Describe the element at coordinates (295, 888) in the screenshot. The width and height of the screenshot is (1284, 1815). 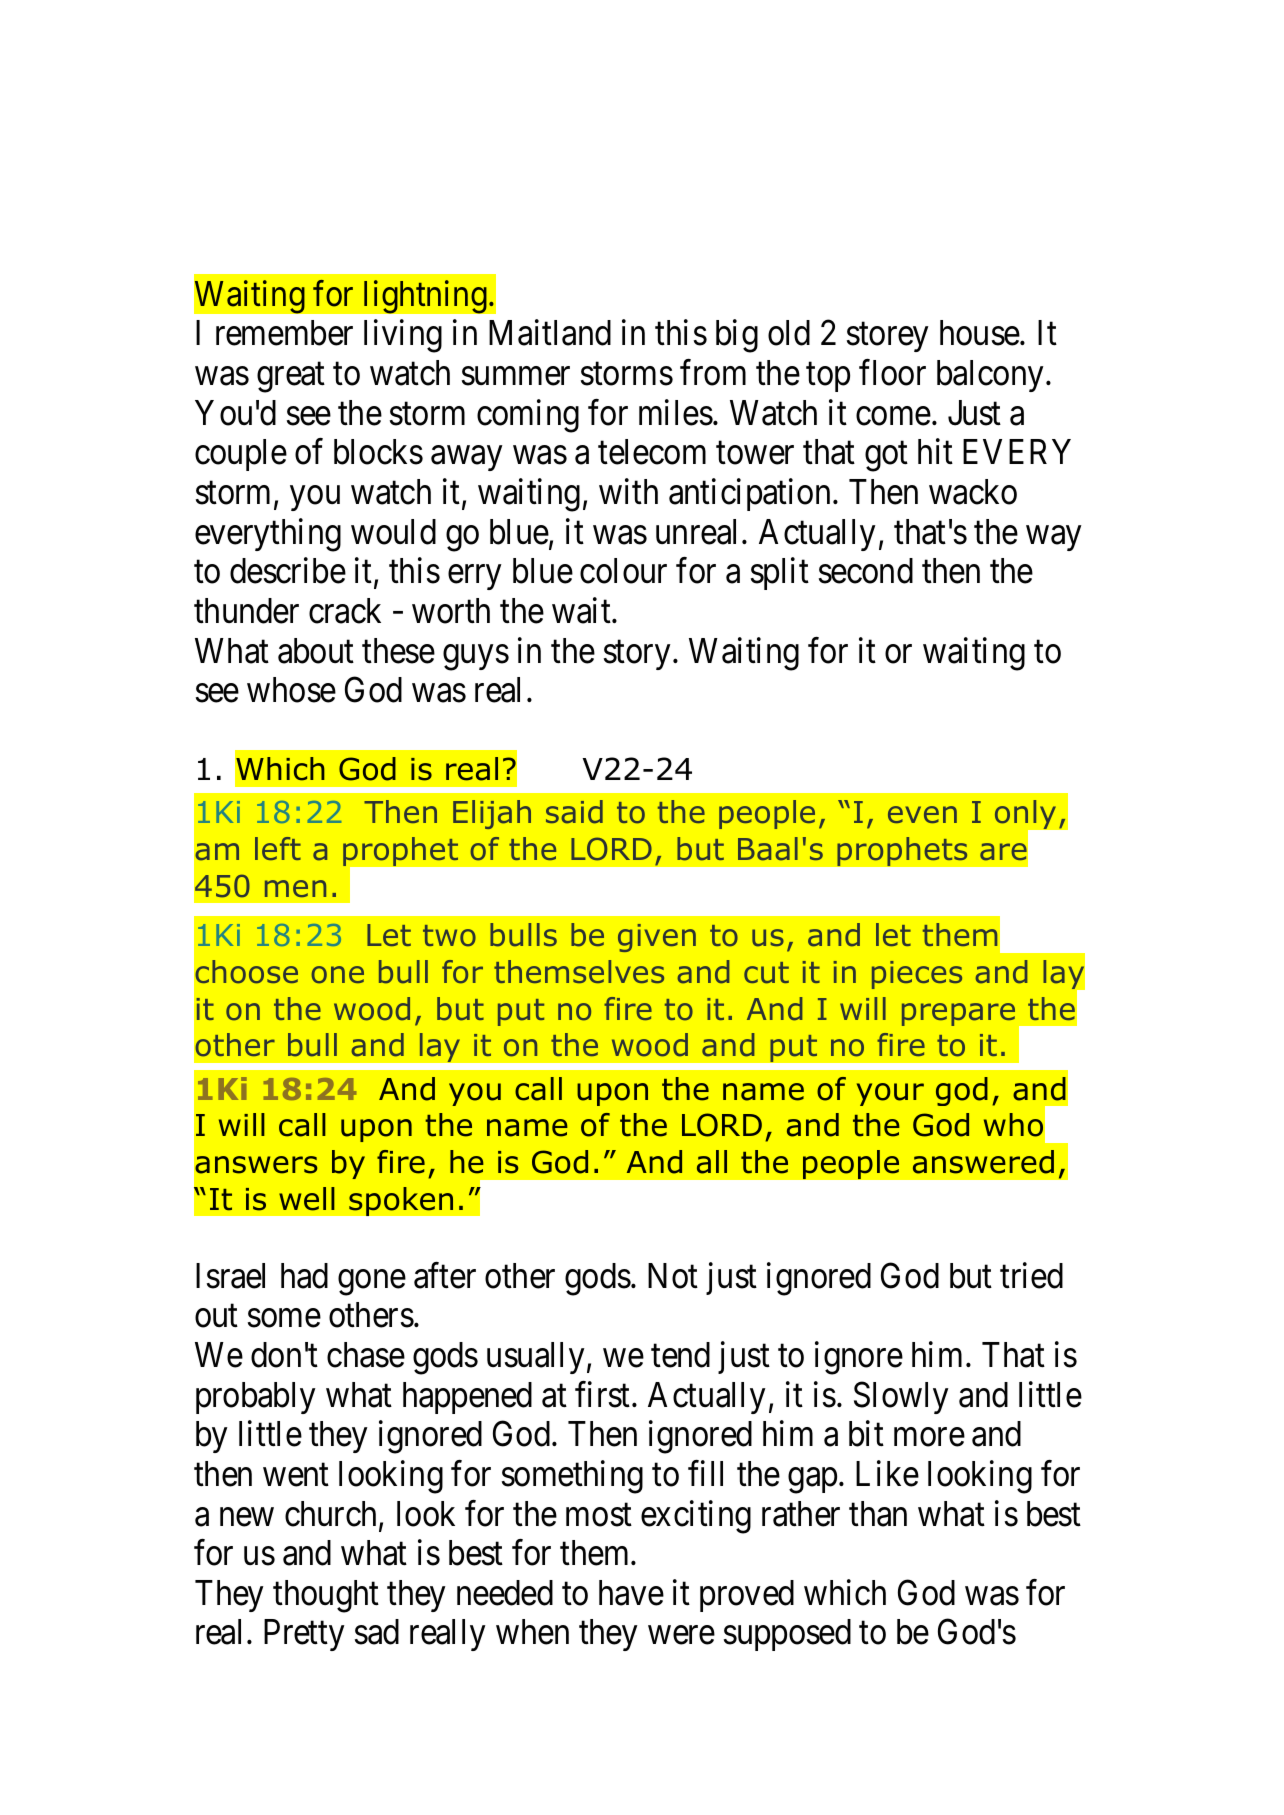
I see `men` at that location.
